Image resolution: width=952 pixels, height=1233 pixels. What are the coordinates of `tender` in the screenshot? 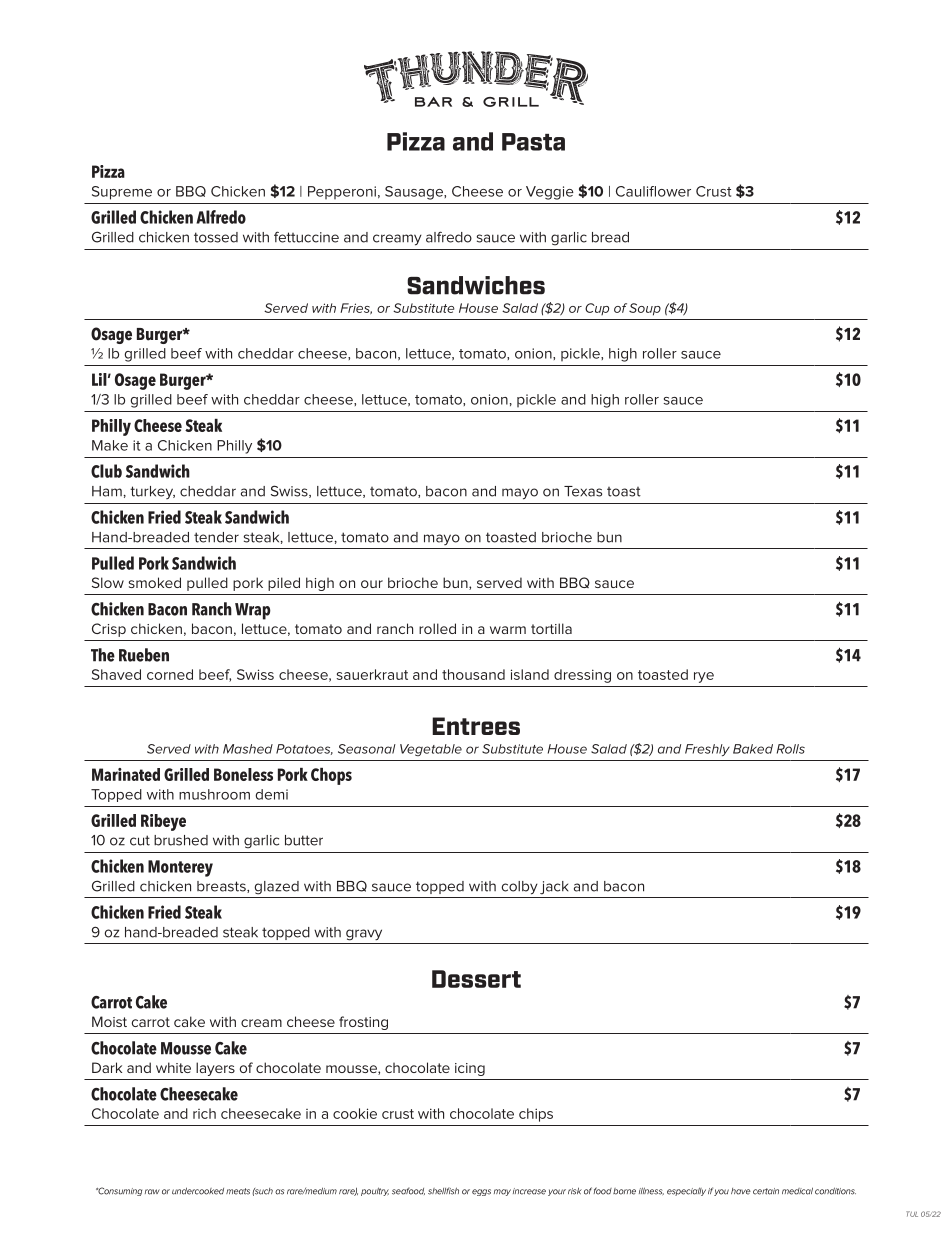 It's located at (216, 537).
